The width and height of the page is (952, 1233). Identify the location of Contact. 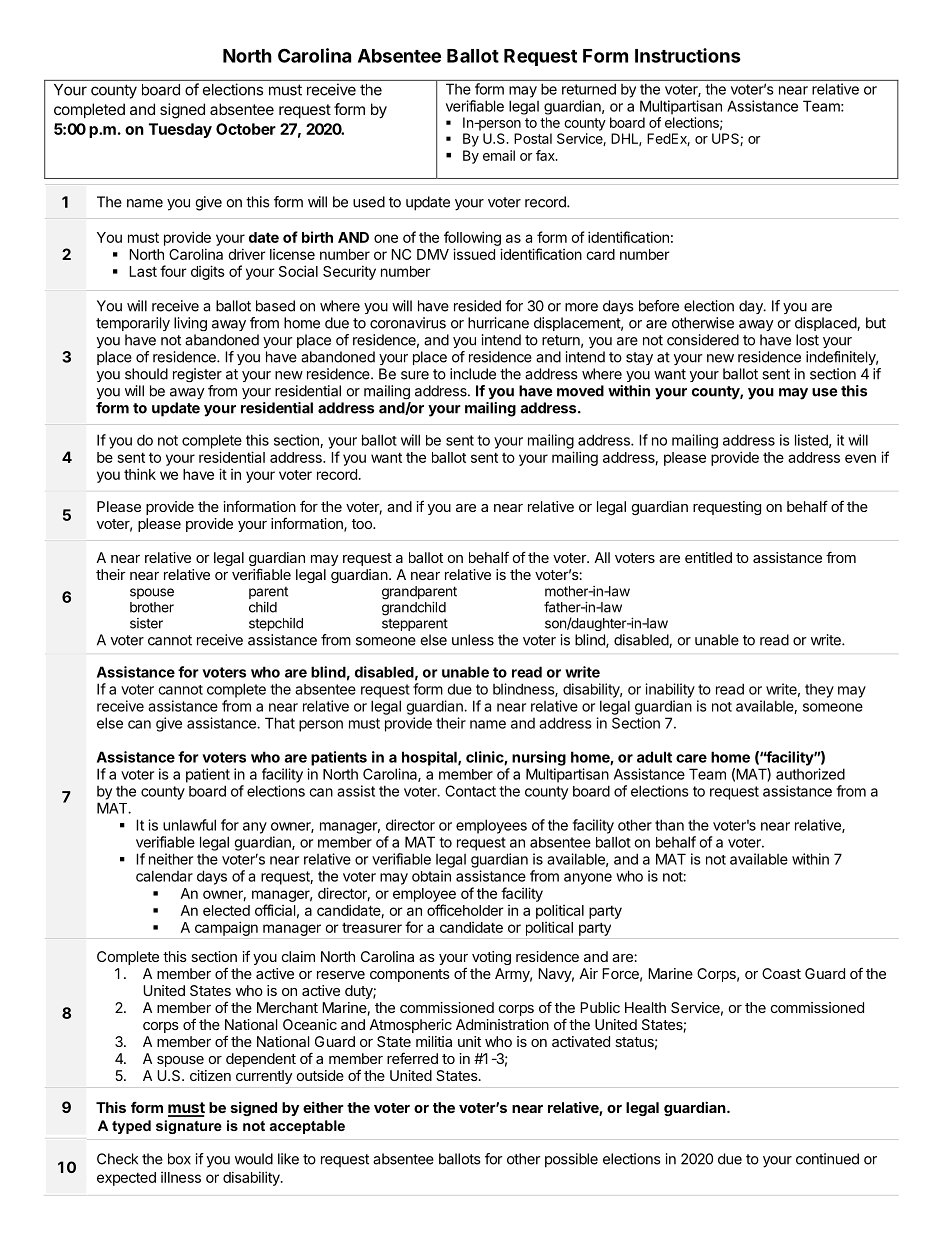
(470, 791).
